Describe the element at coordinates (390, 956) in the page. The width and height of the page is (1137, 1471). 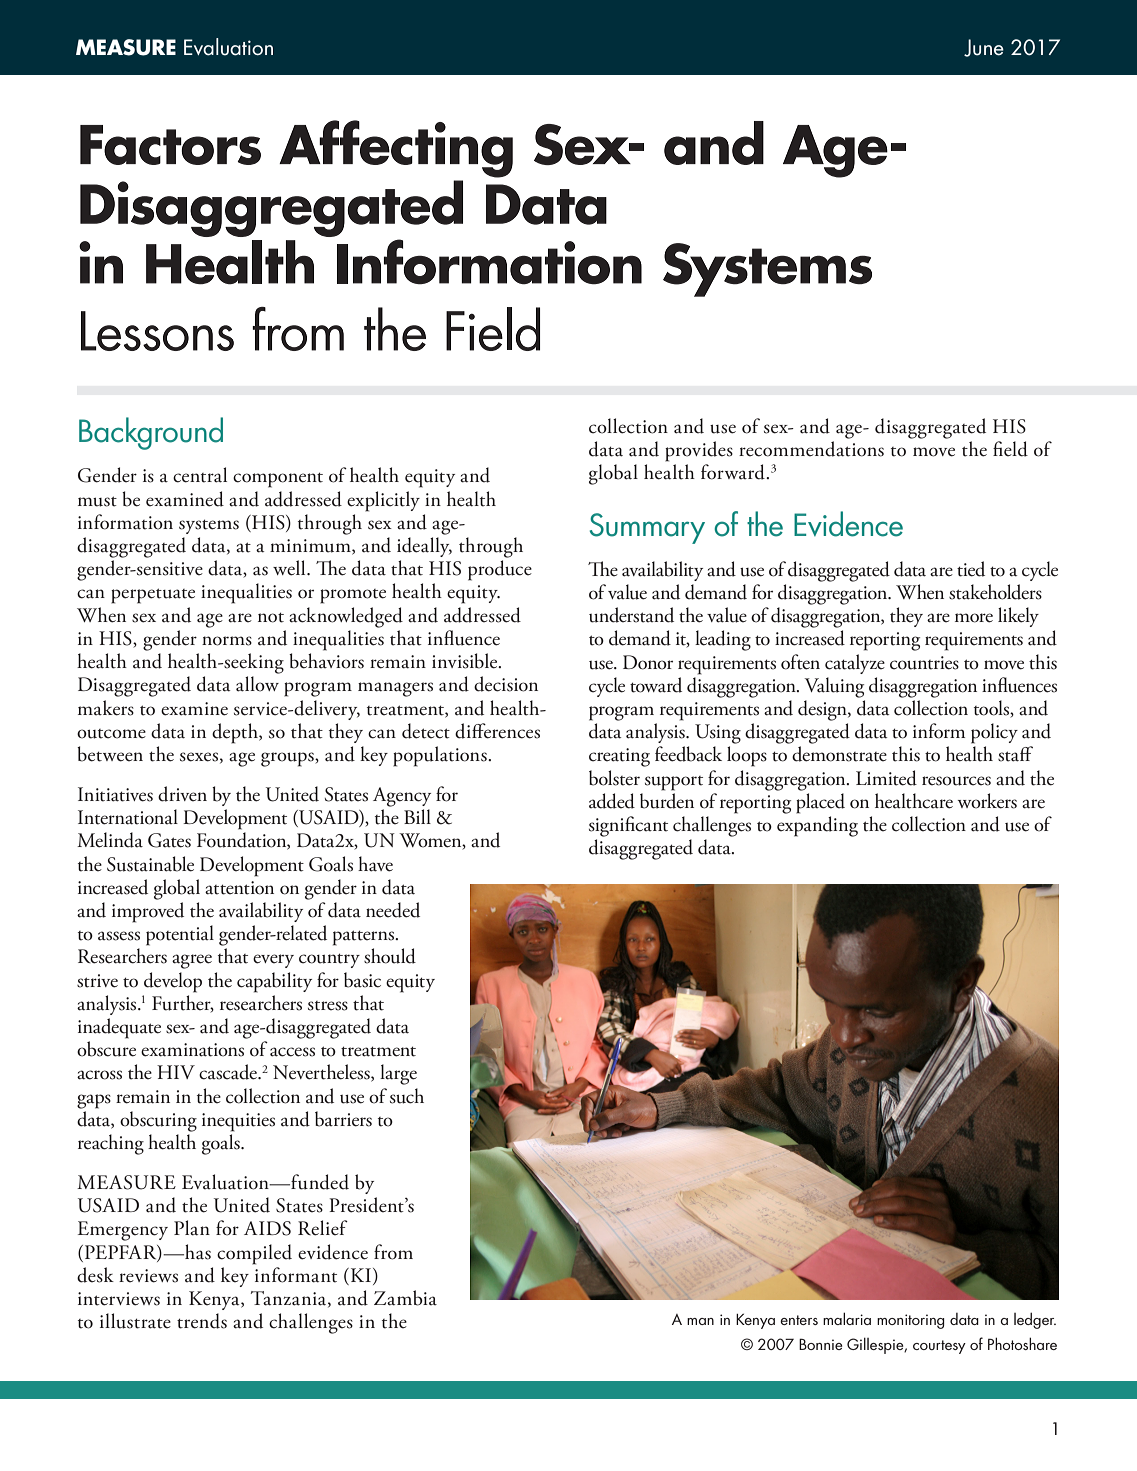
I see `should` at that location.
